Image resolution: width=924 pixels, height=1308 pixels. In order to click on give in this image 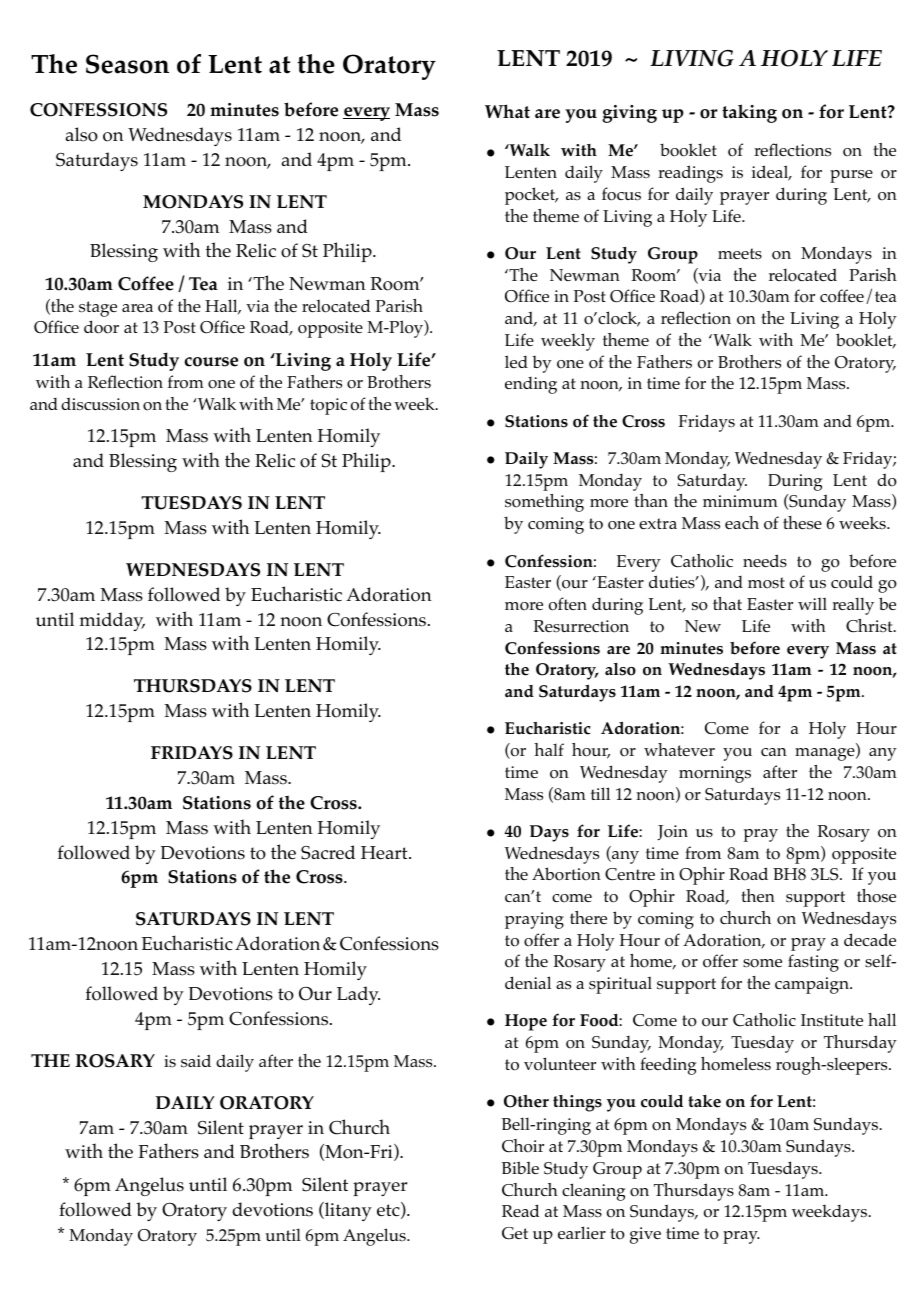, I will do `click(645, 1235)`.
